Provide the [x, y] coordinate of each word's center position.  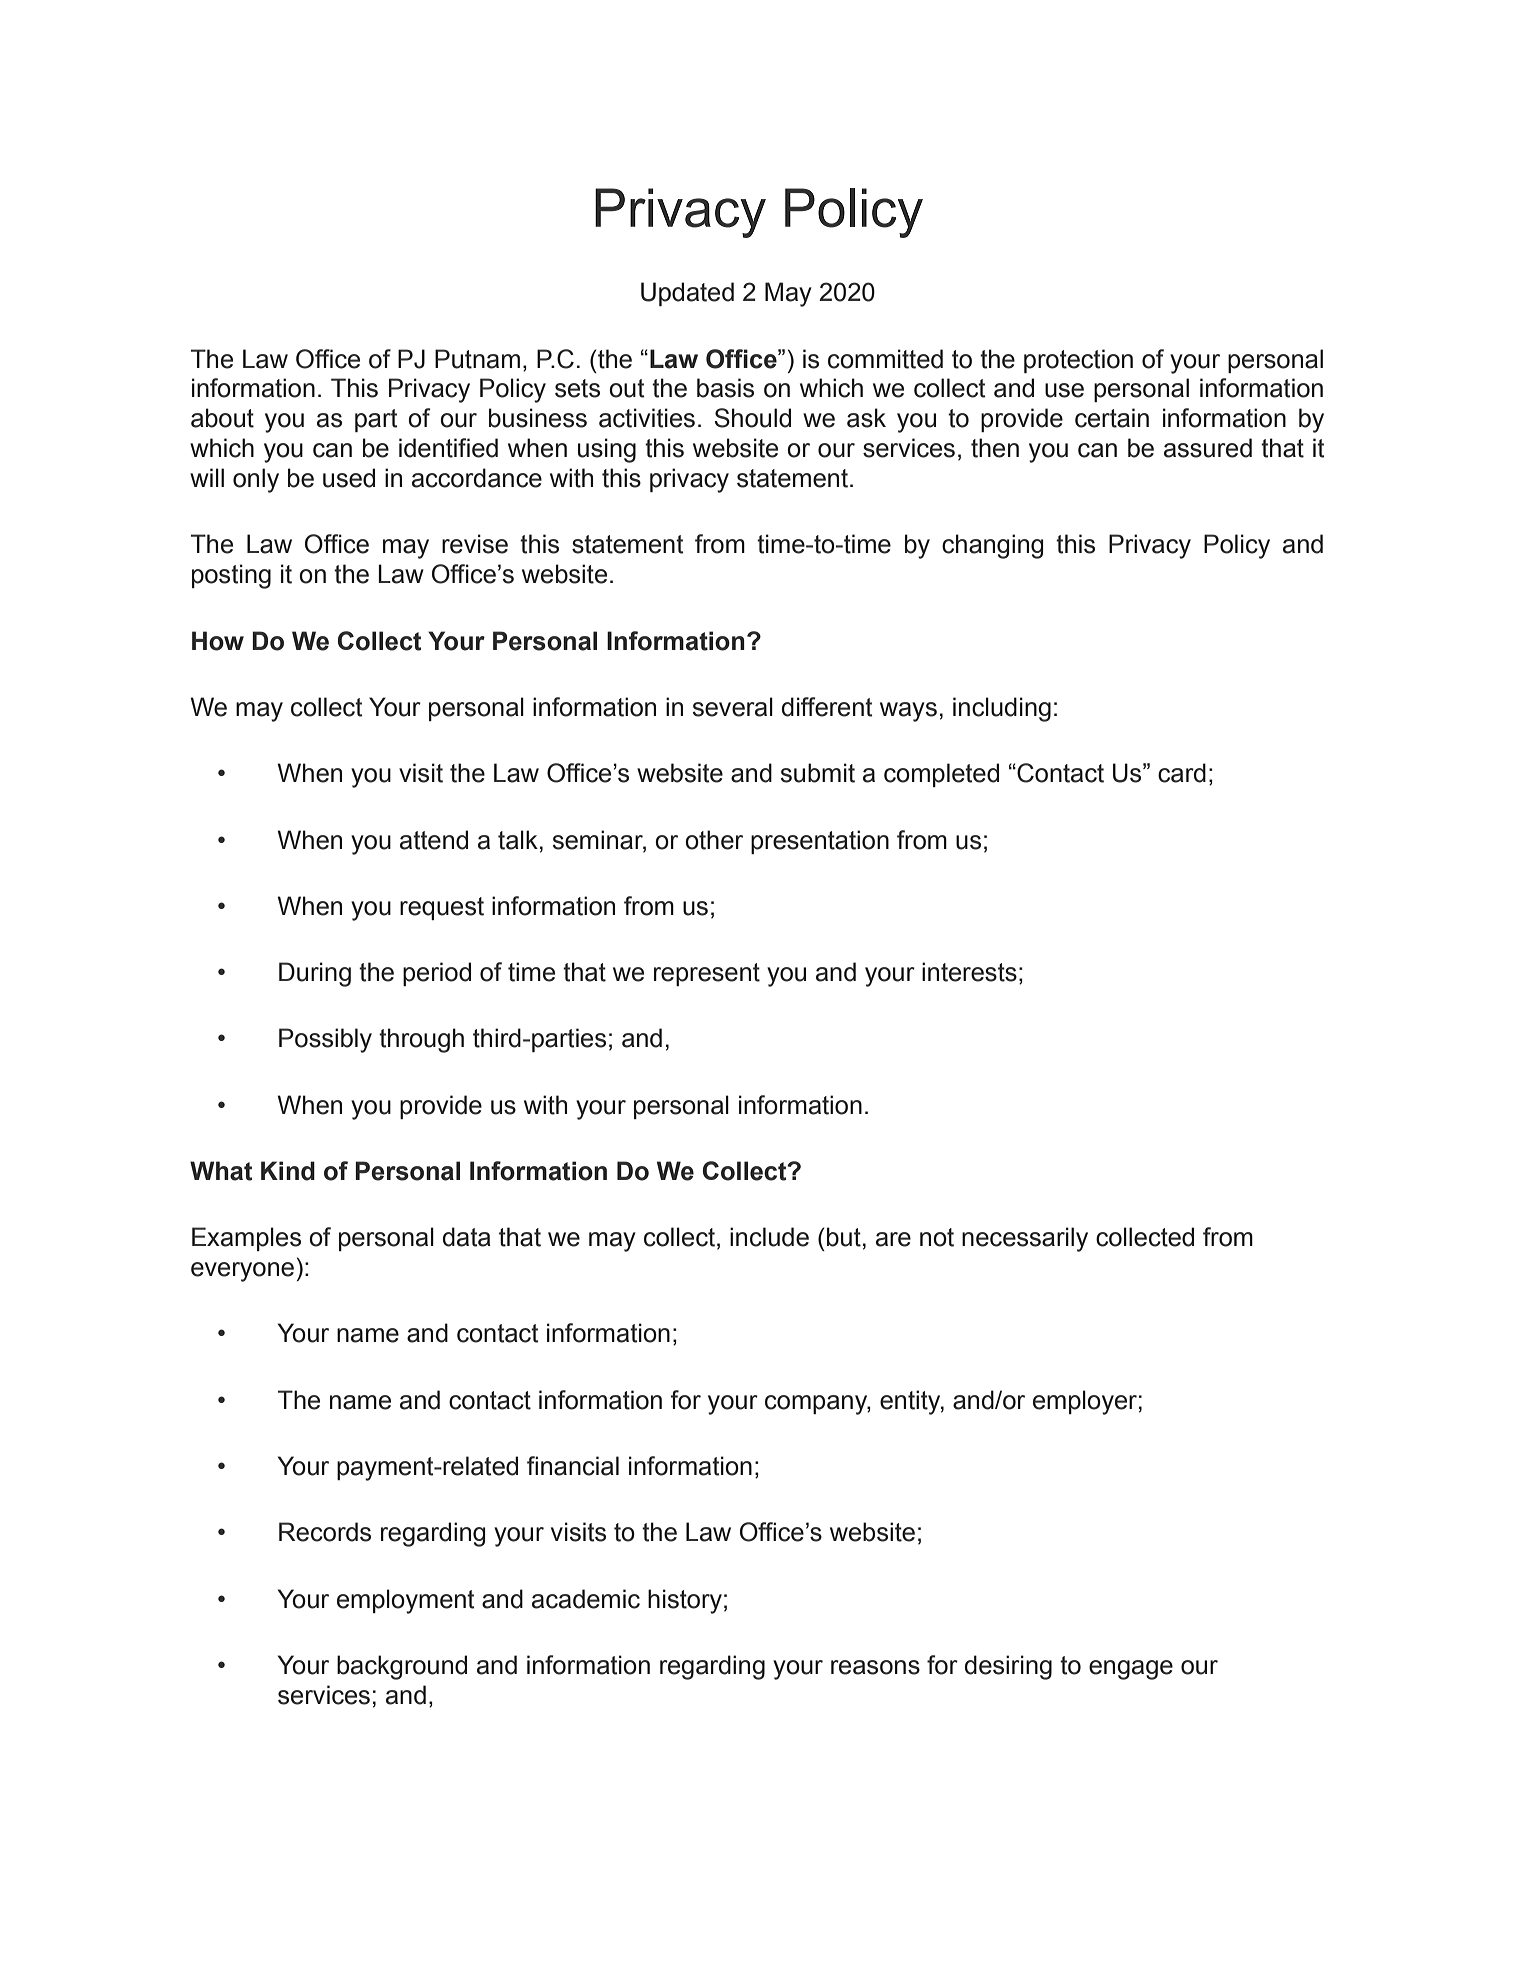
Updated [687, 294]
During [315, 974]
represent [707, 974]
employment [405, 1601]
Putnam [477, 359]
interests [969, 972]
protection [1078, 361]
